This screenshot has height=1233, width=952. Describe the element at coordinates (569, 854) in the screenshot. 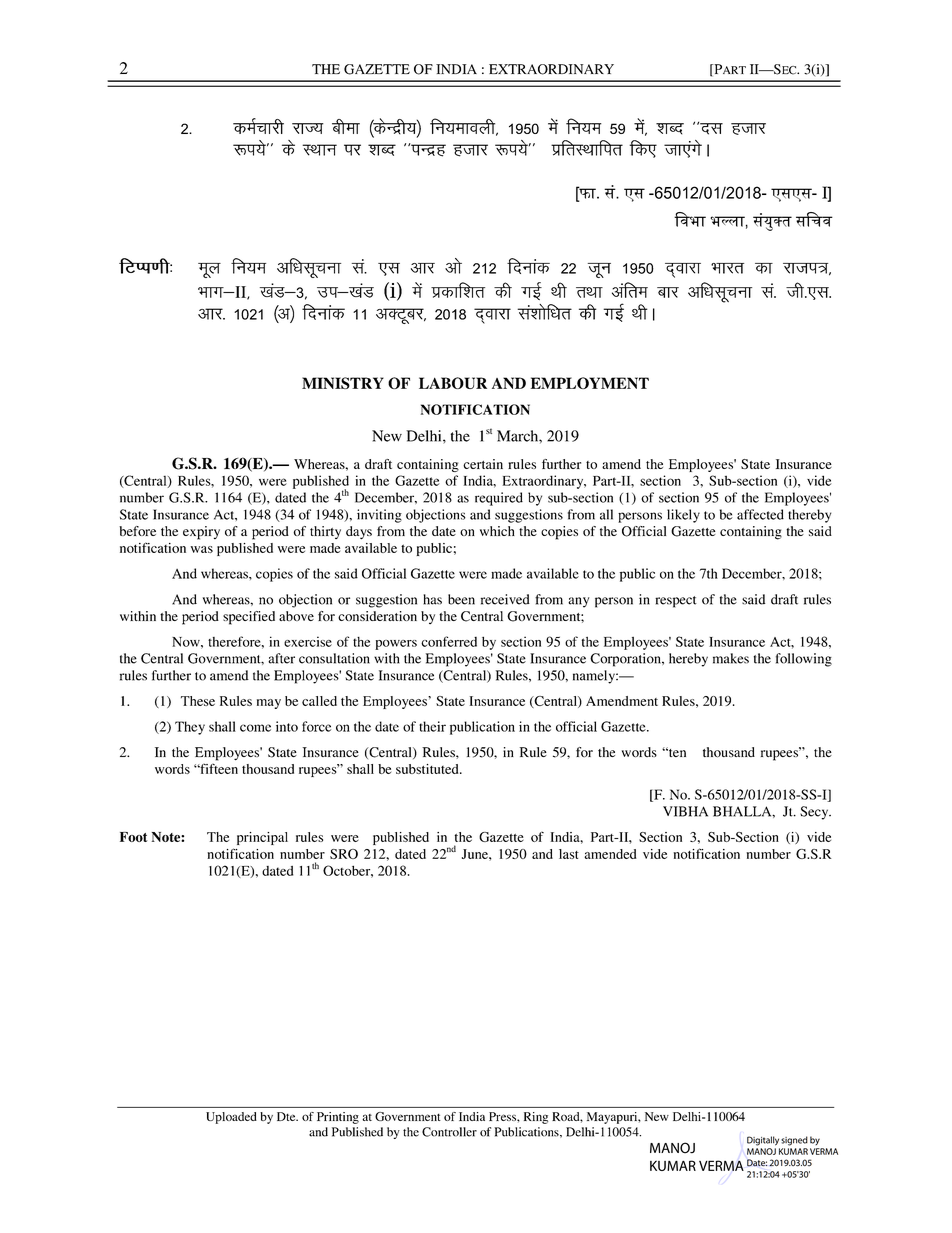

I see `last` at that location.
